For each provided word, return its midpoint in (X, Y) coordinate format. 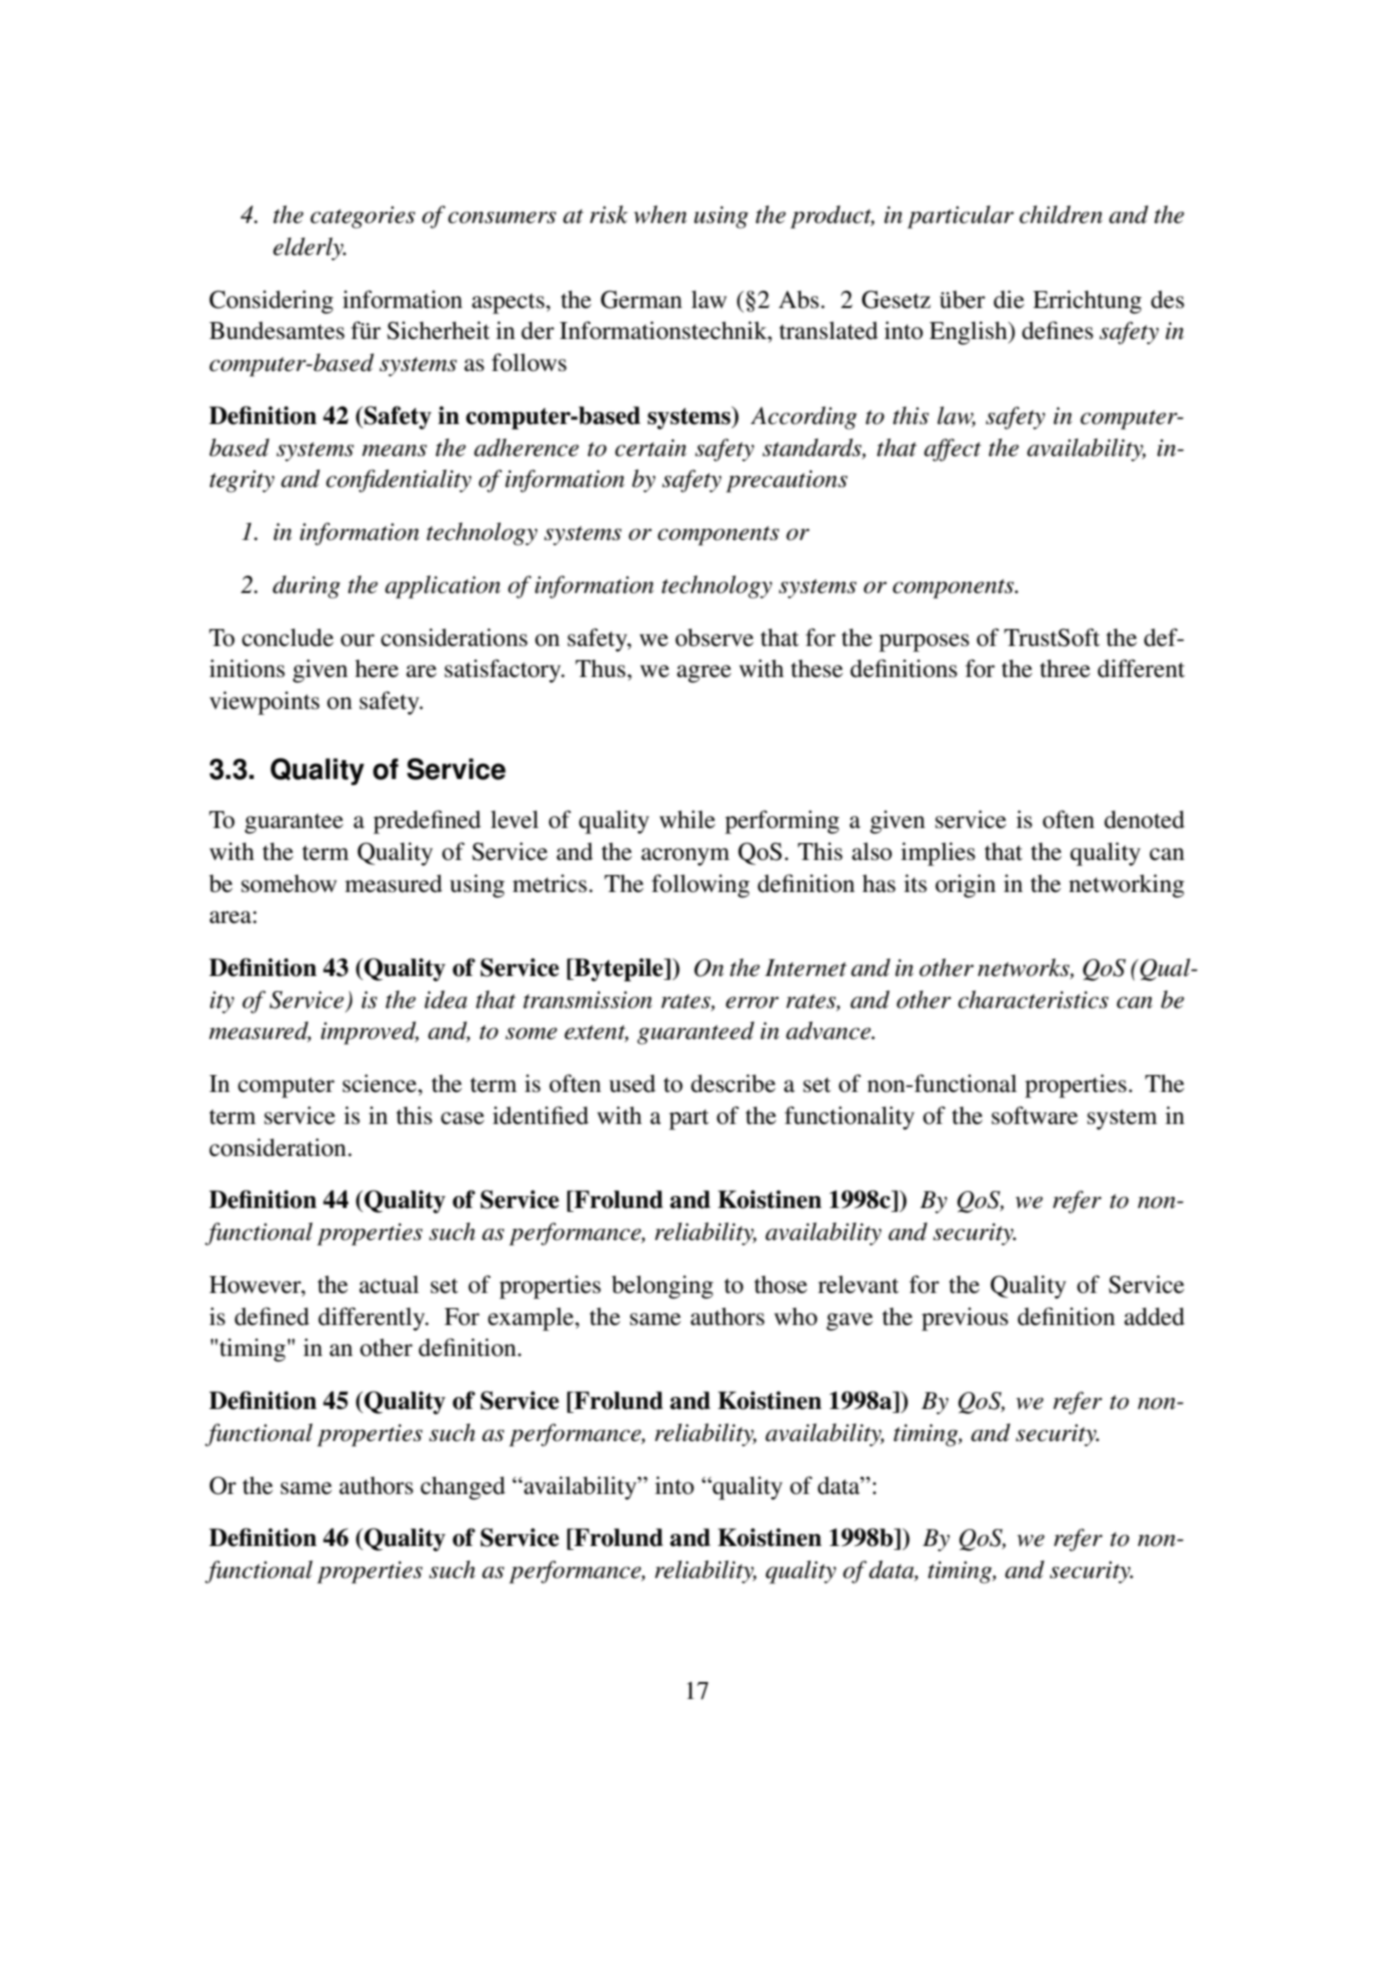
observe (714, 637)
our (358, 640)
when (660, 214)
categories (362, 217)
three (1065, 668)
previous (965, 1319)
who (795, 1316)
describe (733, 1083)
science (381, 1083)
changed (463, 1488)
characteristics (1033, 999)
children (1061, 214)
